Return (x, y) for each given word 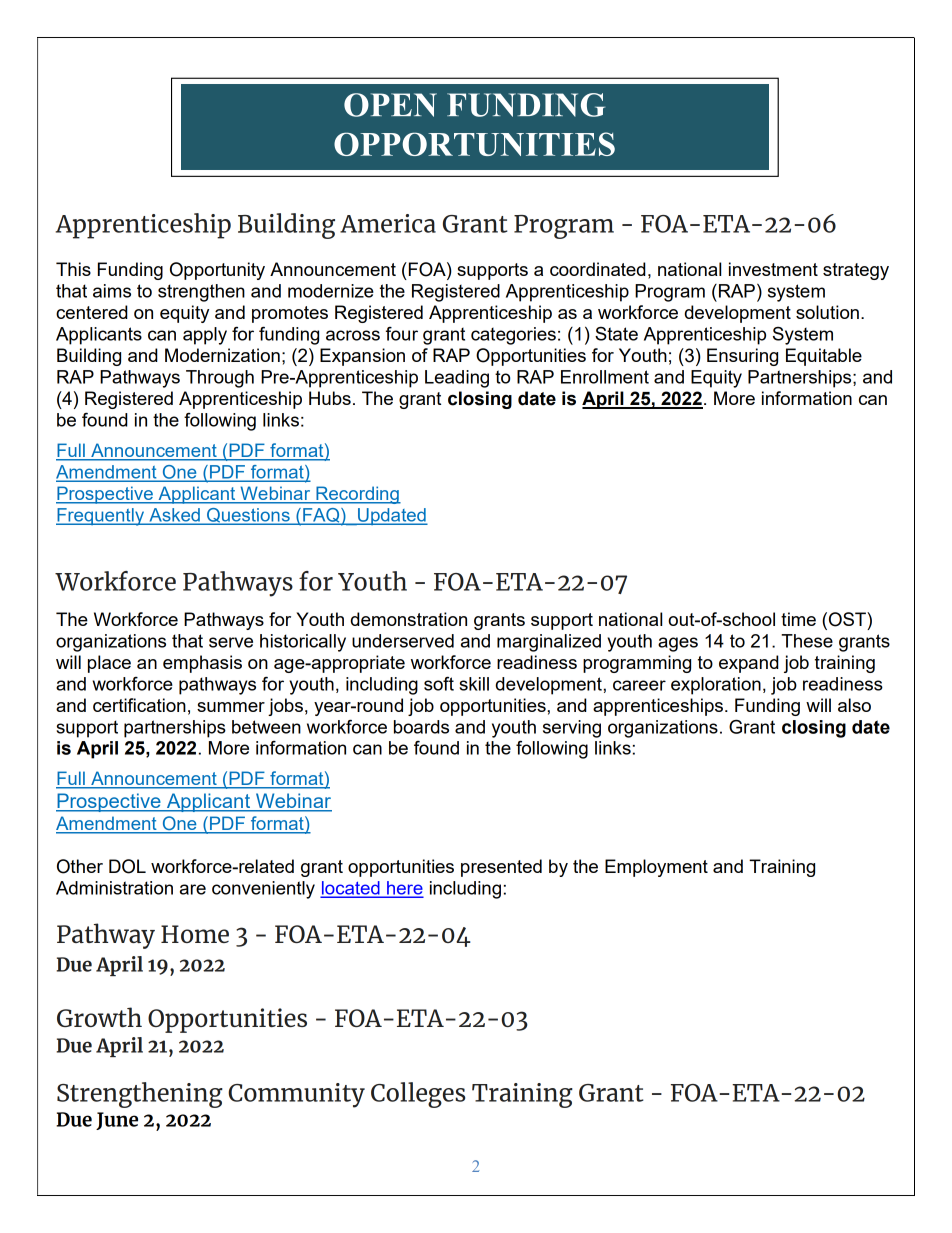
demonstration (409, 619)
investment (773, 269)
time (798, 619)
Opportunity (217, 271)
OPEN (390, 105)
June (117, 1121)
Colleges (418, 1095)
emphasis (202, 664)
